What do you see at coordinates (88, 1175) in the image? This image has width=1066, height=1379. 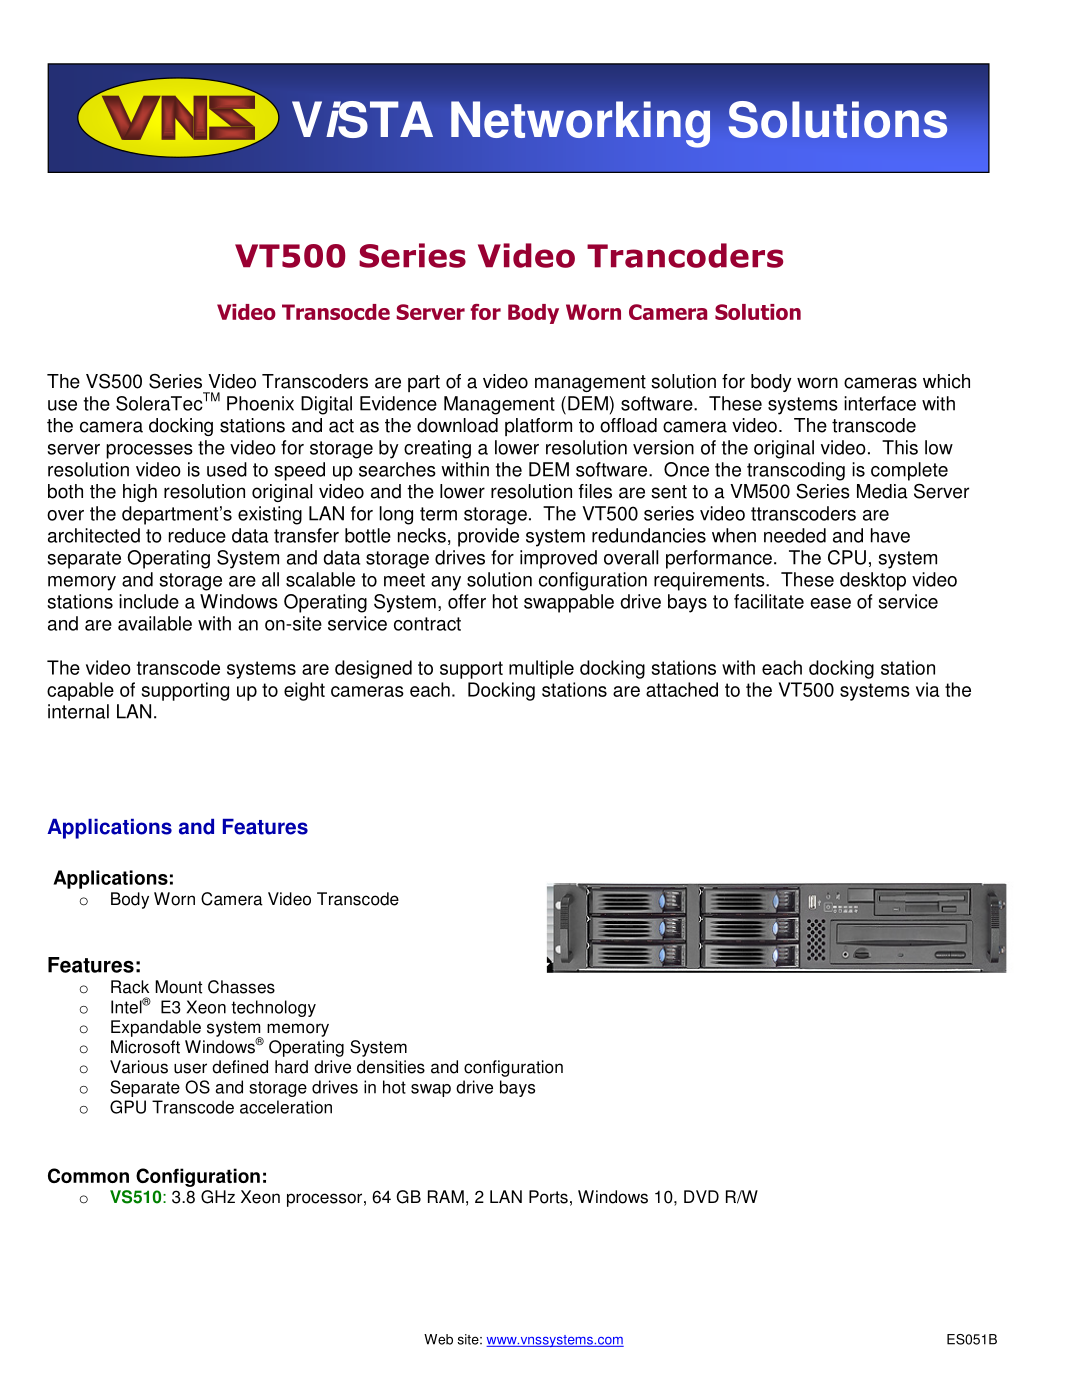 I see `Common` at bounding box center [88, 1175].
